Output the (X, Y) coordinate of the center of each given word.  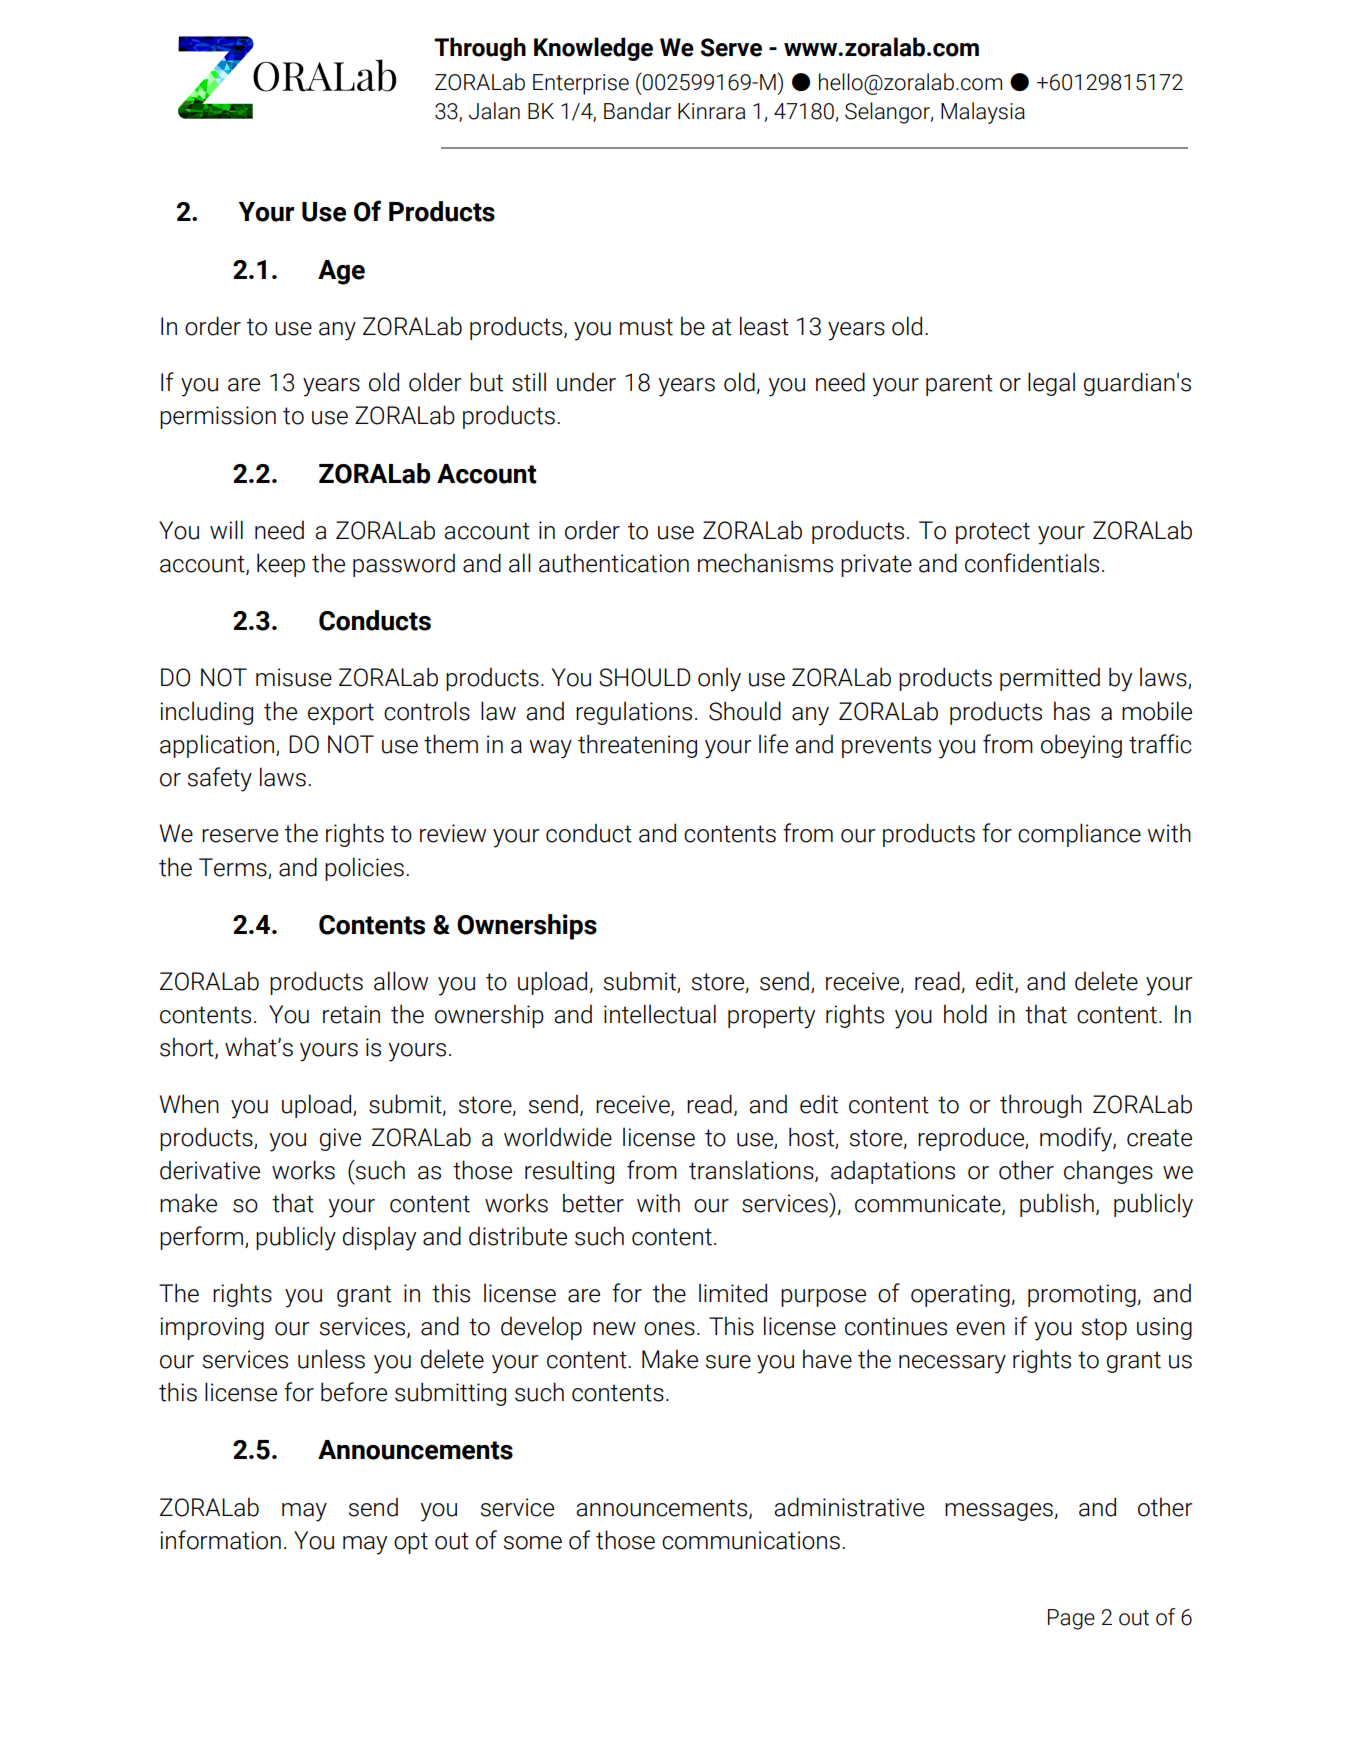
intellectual (660, 1014)
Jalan (494, 111)
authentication (614, 563)
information (220, 1540)
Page (1071, 1619)
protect (993, 533)
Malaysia (983, 113)
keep (281, 565)
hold (965, 1014)
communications (751, 1540)
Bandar (637, 111)
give (340, 1139)
